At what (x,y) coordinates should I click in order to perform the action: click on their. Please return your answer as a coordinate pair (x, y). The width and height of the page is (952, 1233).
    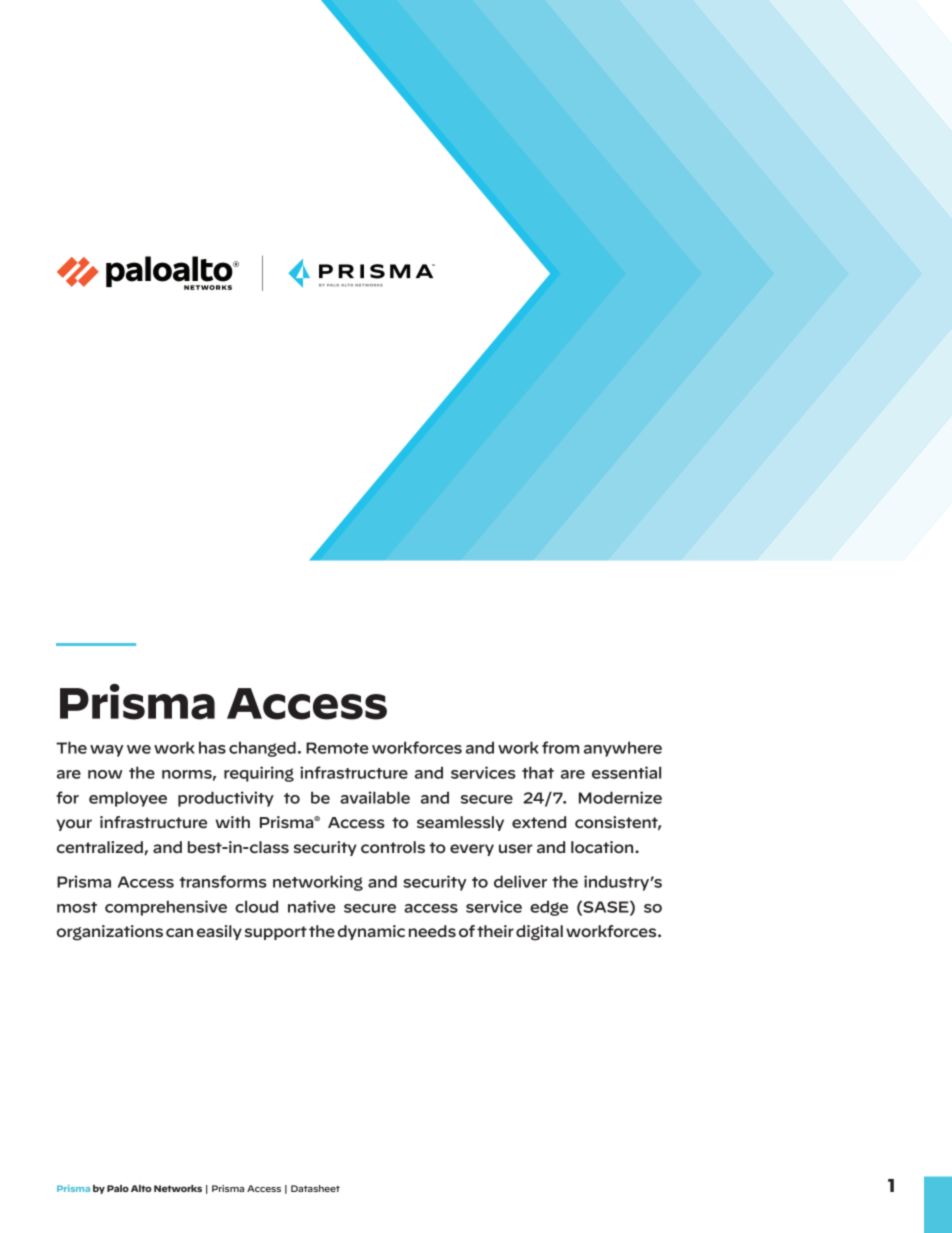
    Looking at the image, I should click on (495, 931).
